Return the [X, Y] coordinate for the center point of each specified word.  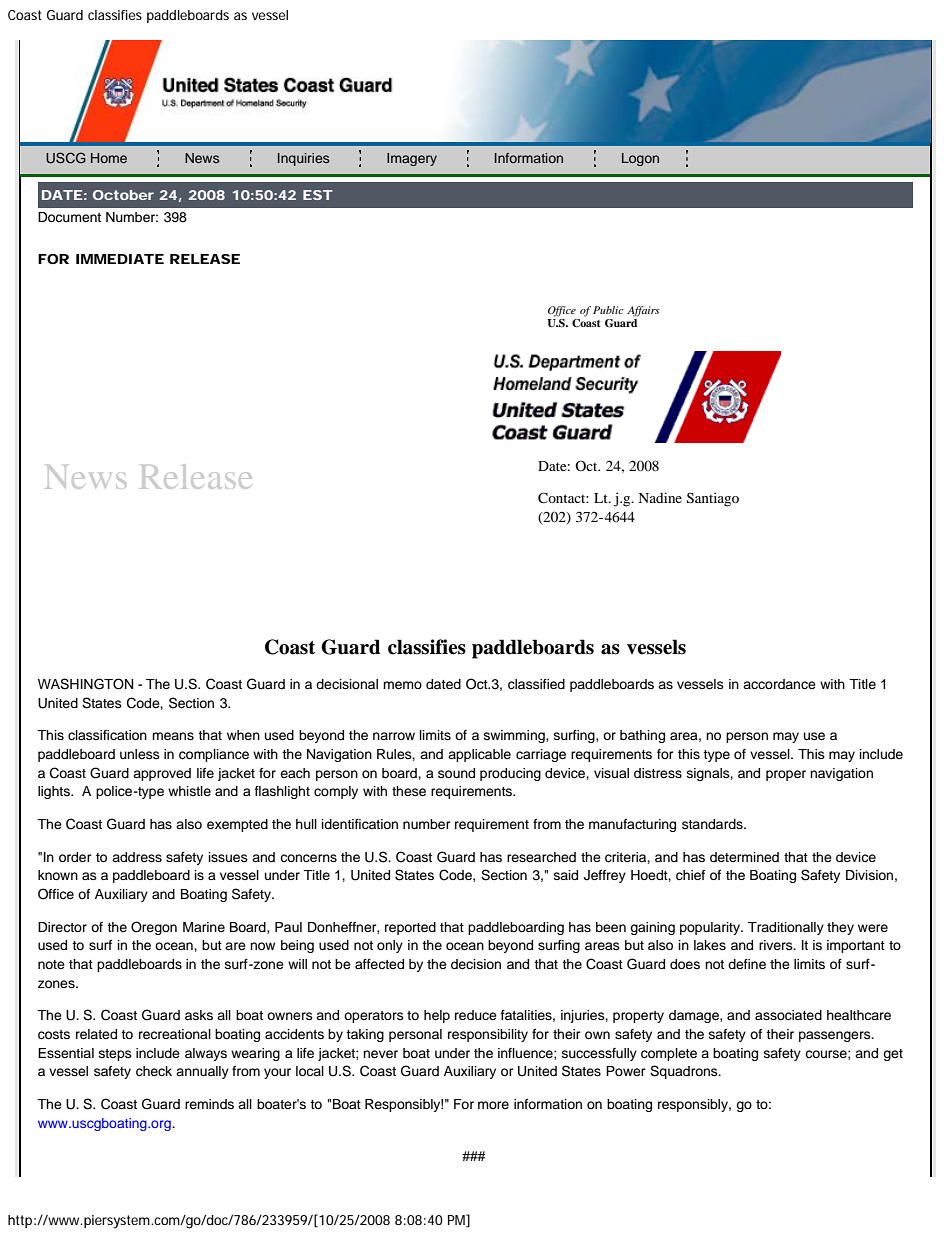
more [493, 1105]
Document [69, 217]
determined [744, 857]
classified [536, 684]
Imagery [412, 159]
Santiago [713, 499]
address [137, 857]
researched [541, 857]
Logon [640, 159]
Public [608, 310]
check [154, 1071]
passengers [836, 1036]
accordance [779, 684]
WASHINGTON [85, 684]
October [123, 195]
